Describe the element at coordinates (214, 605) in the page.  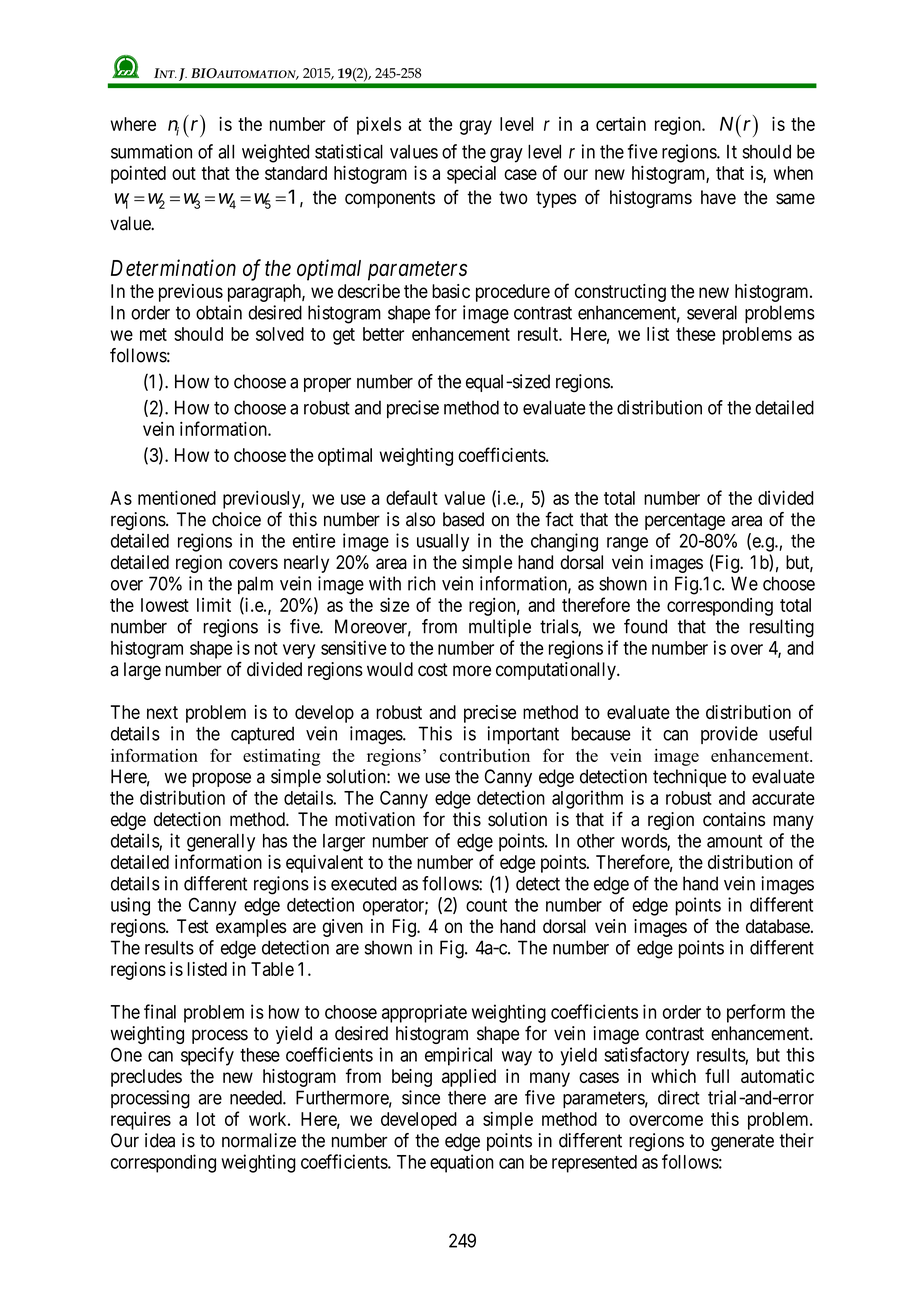
I see `limit` at that location.
